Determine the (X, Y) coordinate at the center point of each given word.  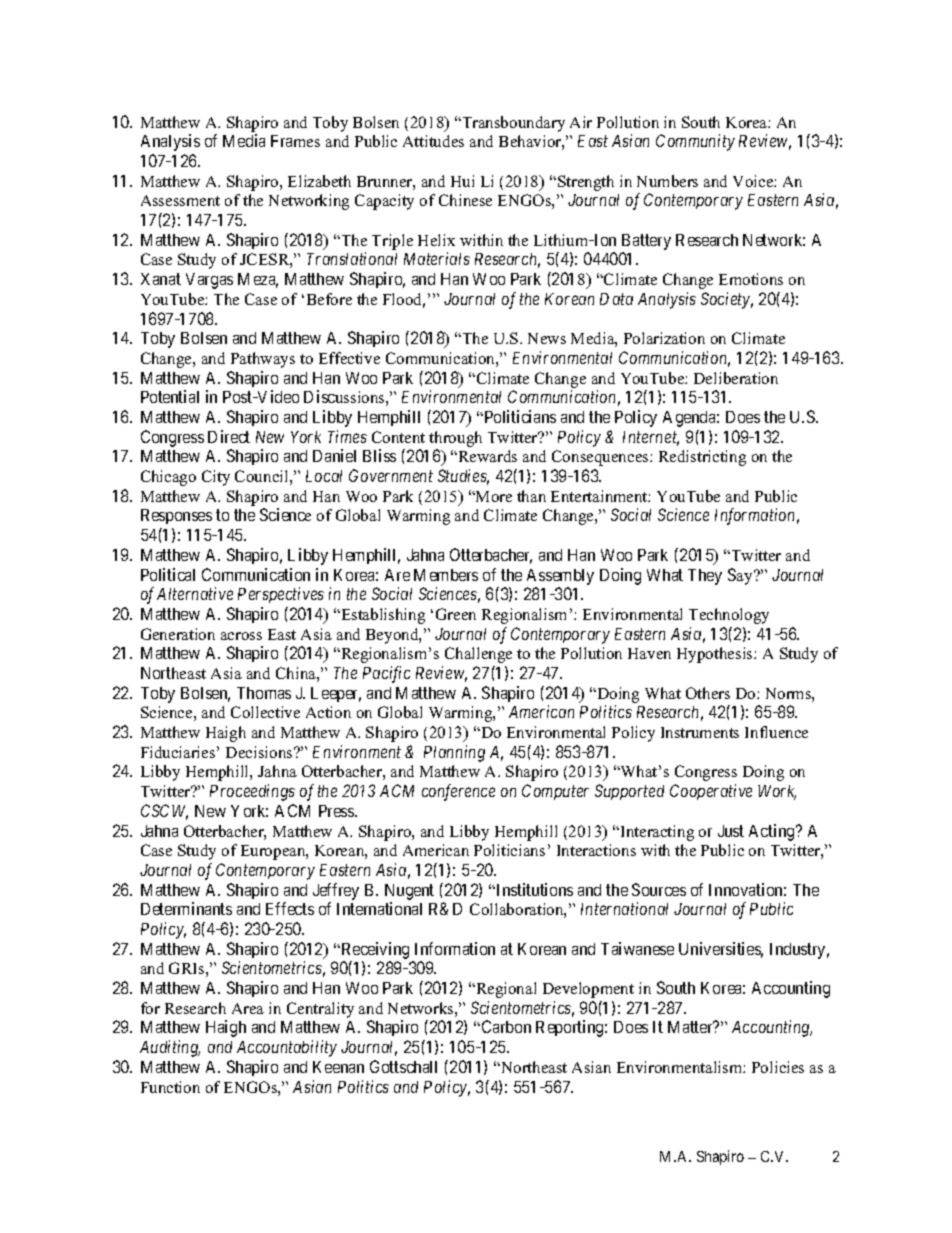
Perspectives (281, 595)
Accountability (287, 1048)
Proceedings (252, 792)
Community (695, 142)
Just (731, 831)
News (547, 338)
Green (456, 614)
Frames (295, 141)
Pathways (263, 360)
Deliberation (736, 378)
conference (458, 792)
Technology (729, 616)
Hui (462, 181)
